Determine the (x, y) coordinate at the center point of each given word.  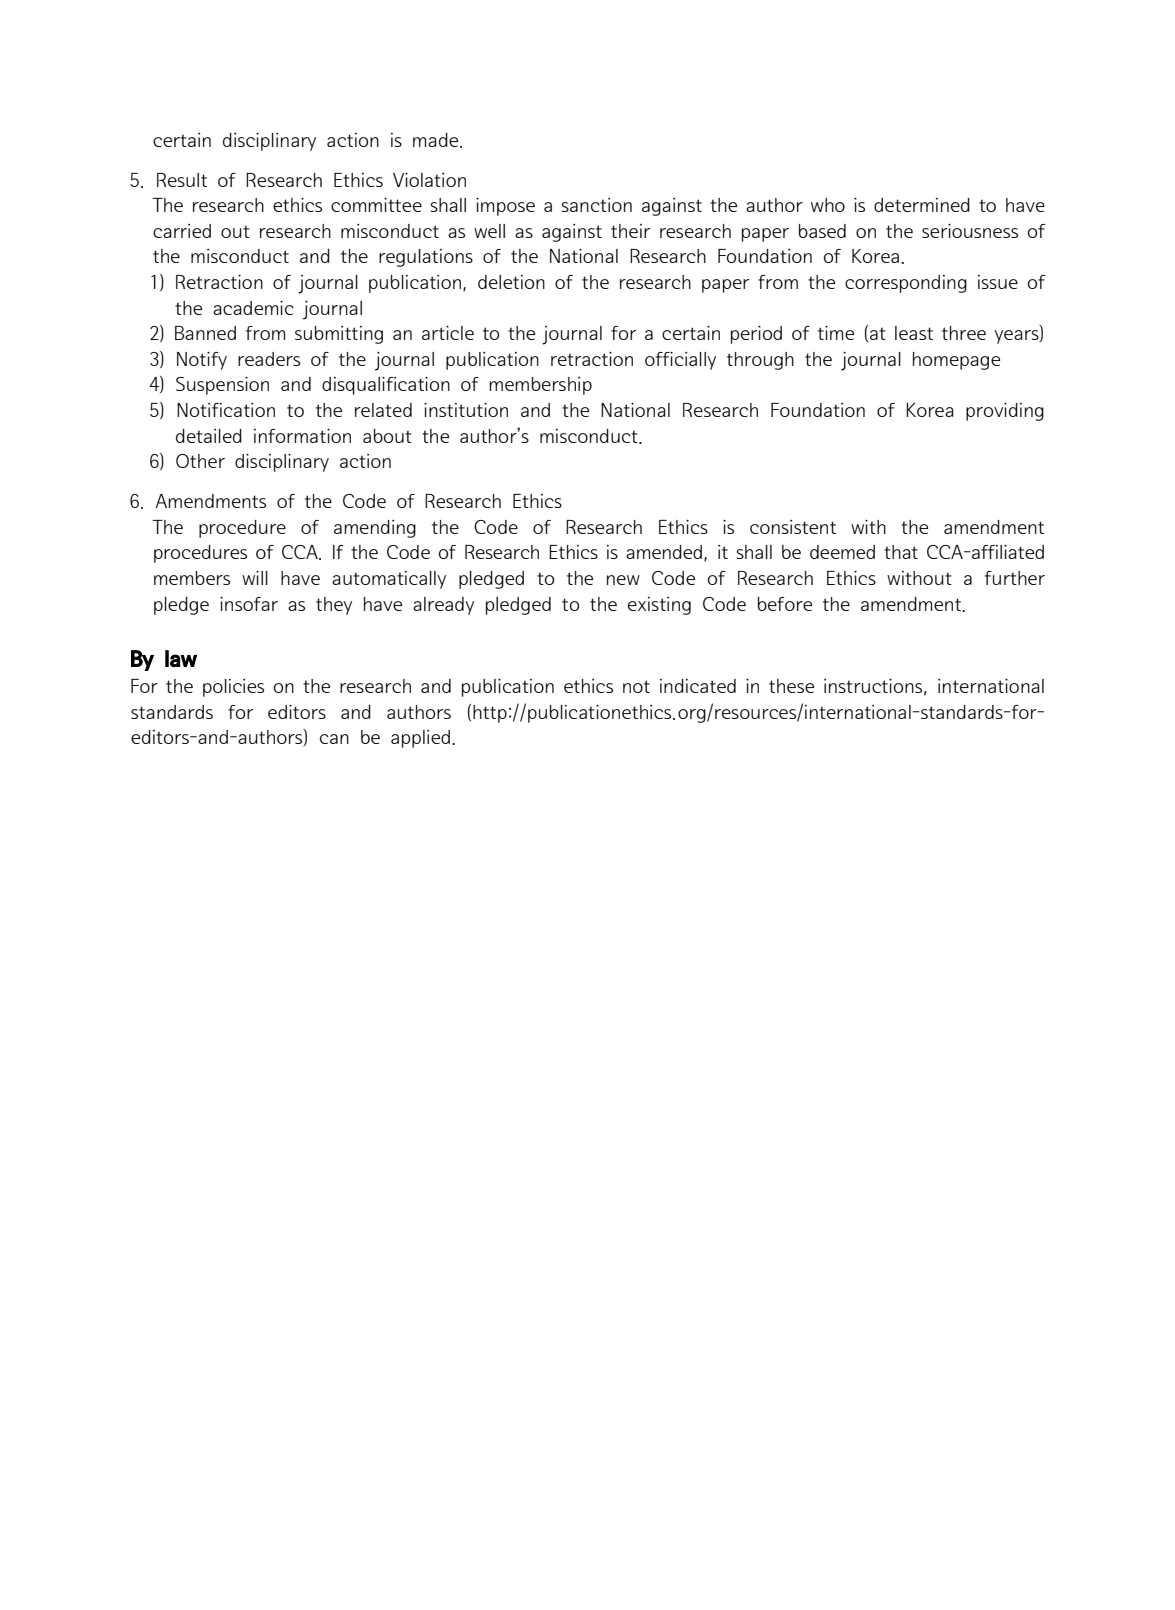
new (623, 580)
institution (466, 410)
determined (922, 205)
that (901, 552)
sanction (596, 205)
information (302, 436)
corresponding (906, 284)
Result (182, 180)
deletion (511, 282)
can (334, 739)
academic (253, 308)
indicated (698, 686)
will (255, 578)
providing (1005, 412)
